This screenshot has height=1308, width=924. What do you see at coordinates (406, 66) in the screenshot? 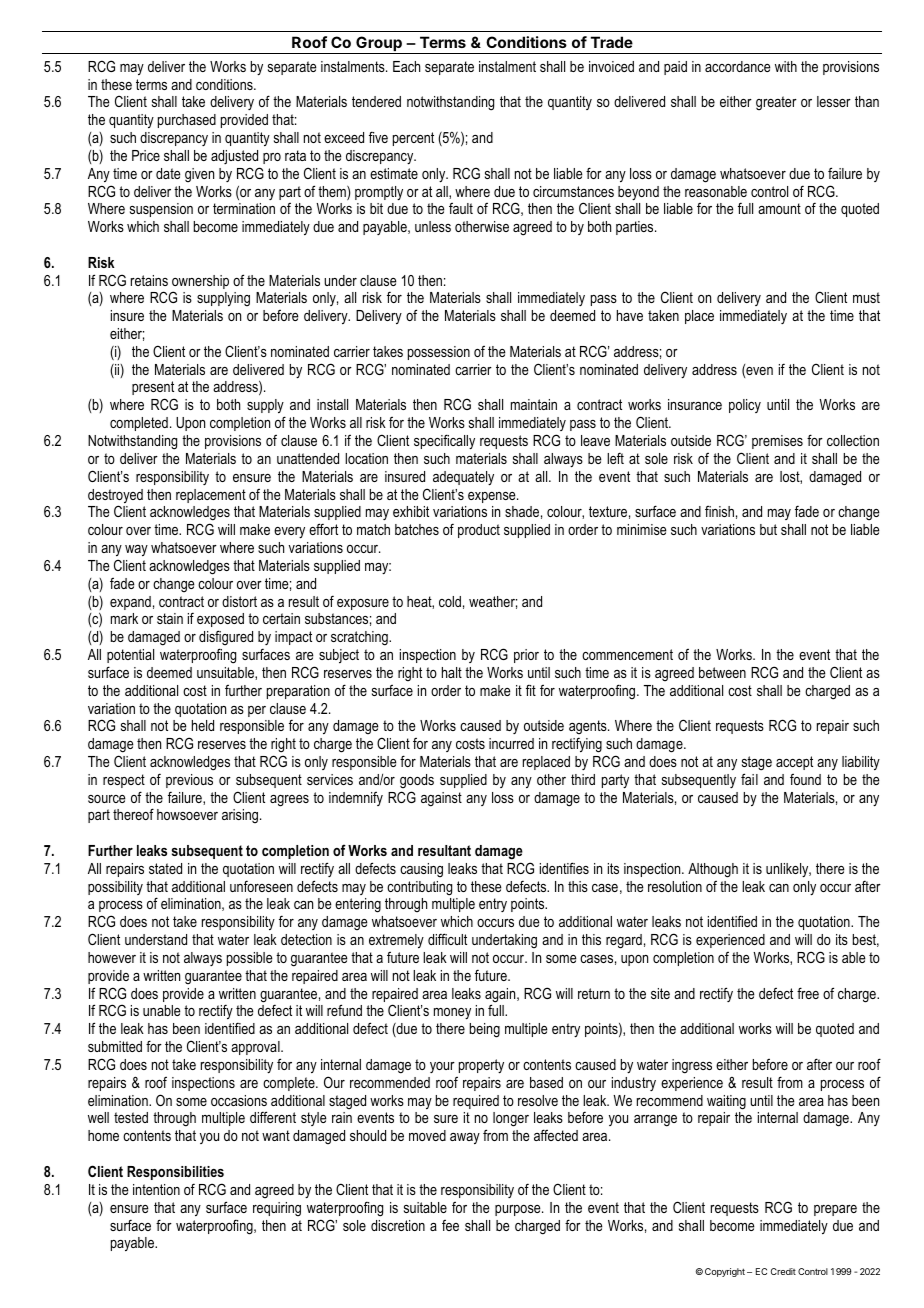
I see `Each` at bounding box center [406, 66].
